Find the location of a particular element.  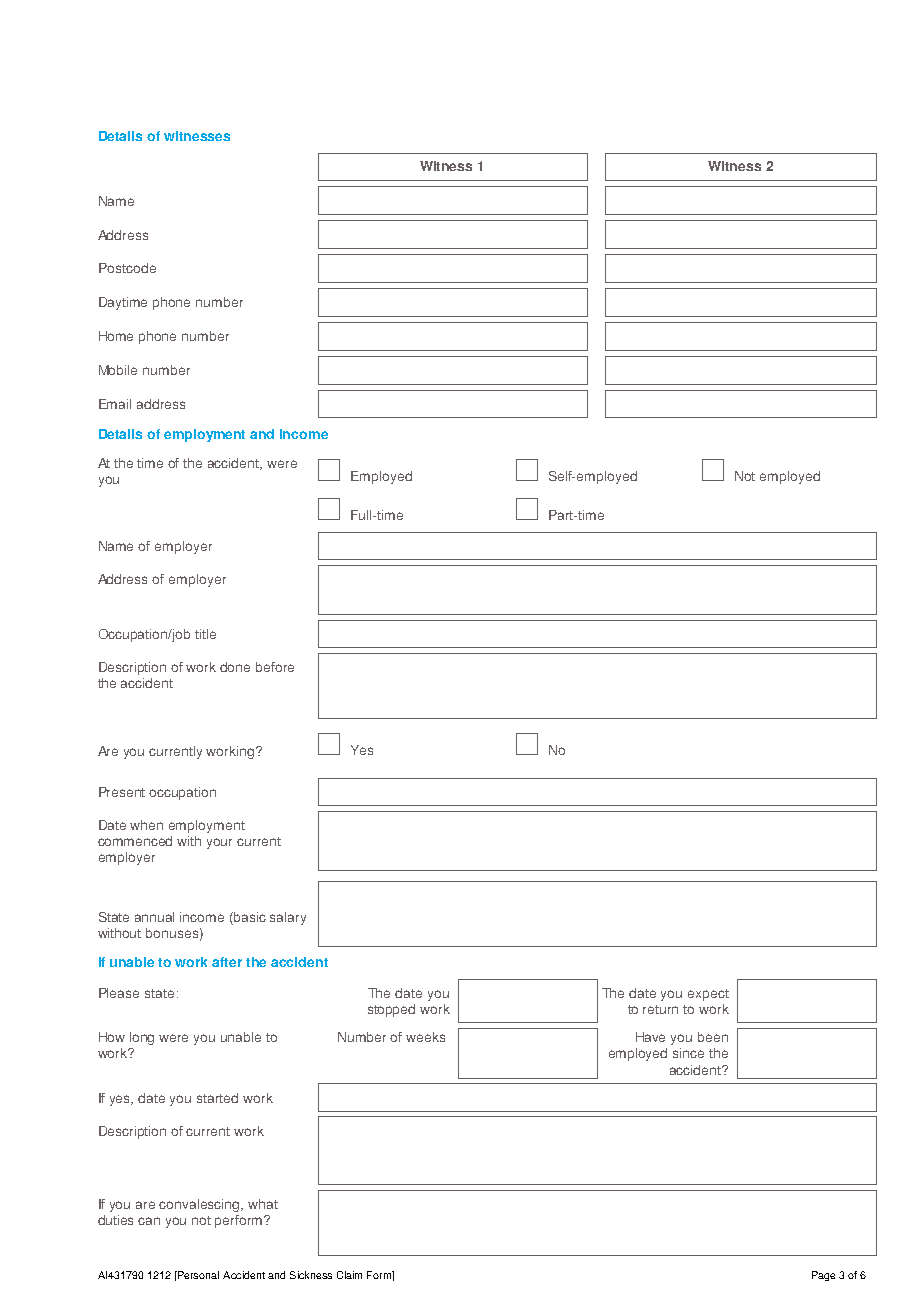

title is located at coordinates (205, 634).
